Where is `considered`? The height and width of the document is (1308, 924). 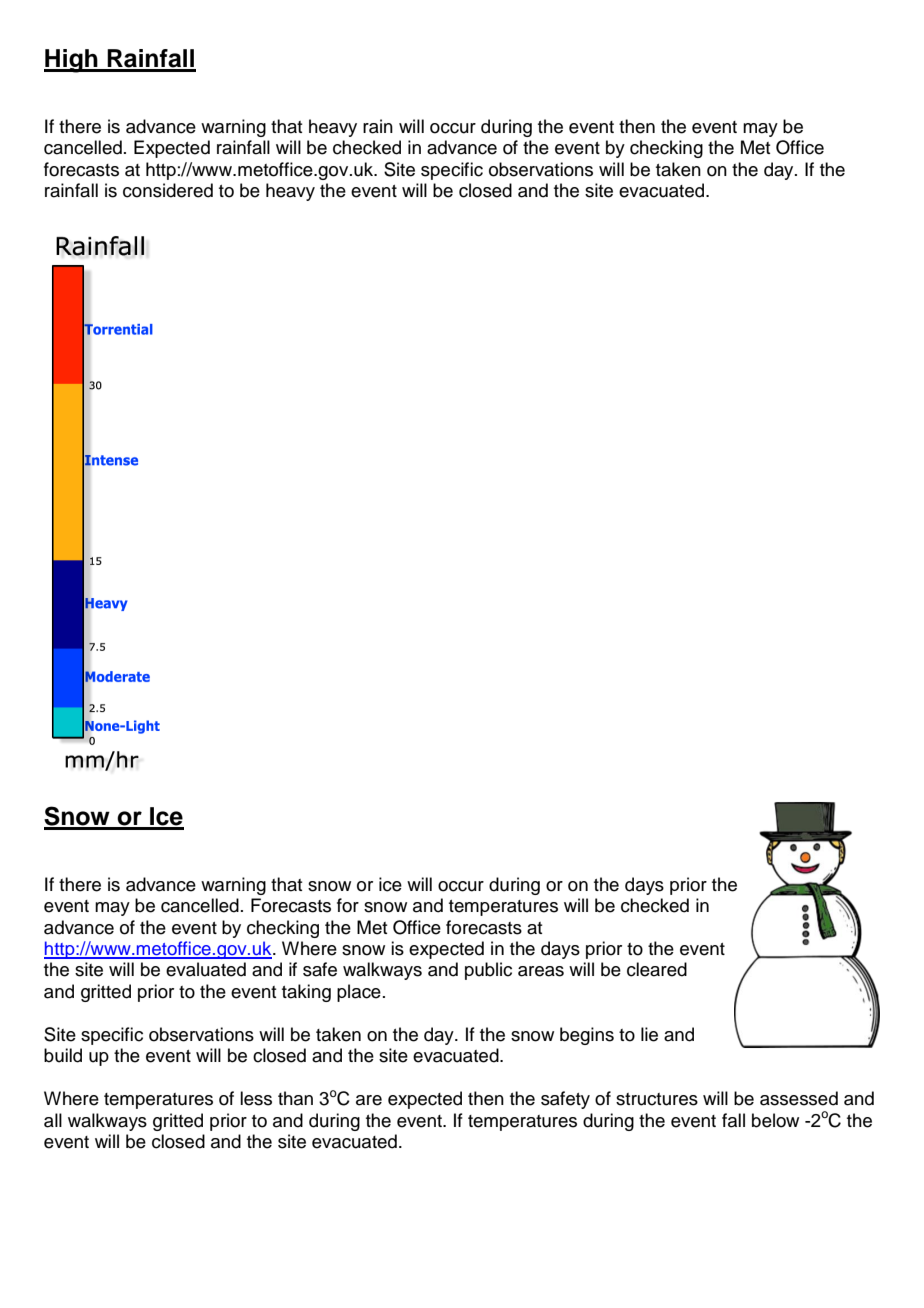
considered is located at coordinates (168, 190).
